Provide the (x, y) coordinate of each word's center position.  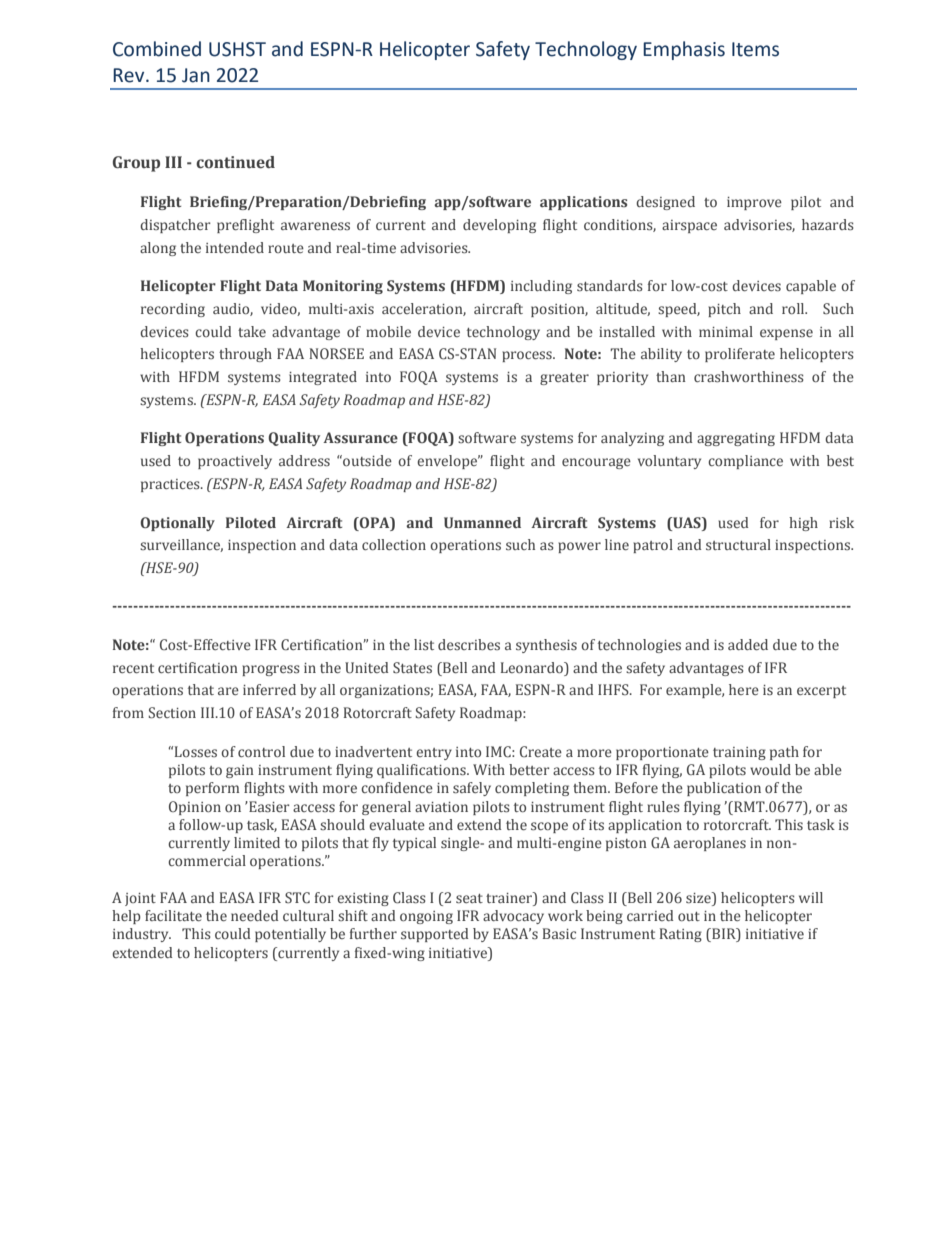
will (811, 897)
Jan (196, 75)
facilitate (173, 915)
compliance (745, 462)
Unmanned (482, 523)
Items (755, 49)
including (541, 287)
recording (173, 310)
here (744, 689)
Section (172, 713)
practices (171, 485)
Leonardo (533, 667)
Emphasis (684, 50)
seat (469, 898)
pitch (724, 310)
